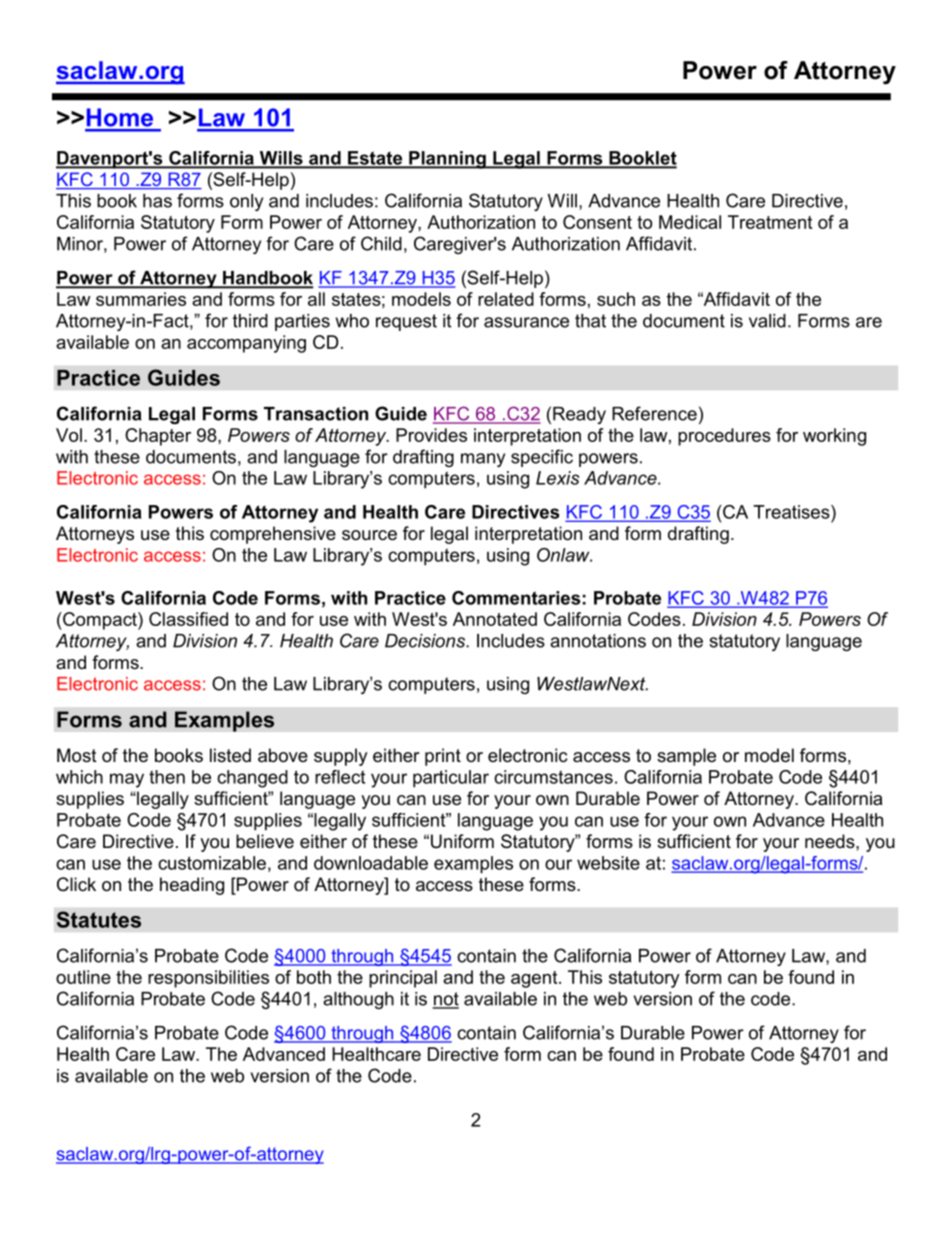 This image has height=1233, width=952. What do you see at coordinates (447, 160) in the image?
I see `Planning` at bounding box center [447, 160].
